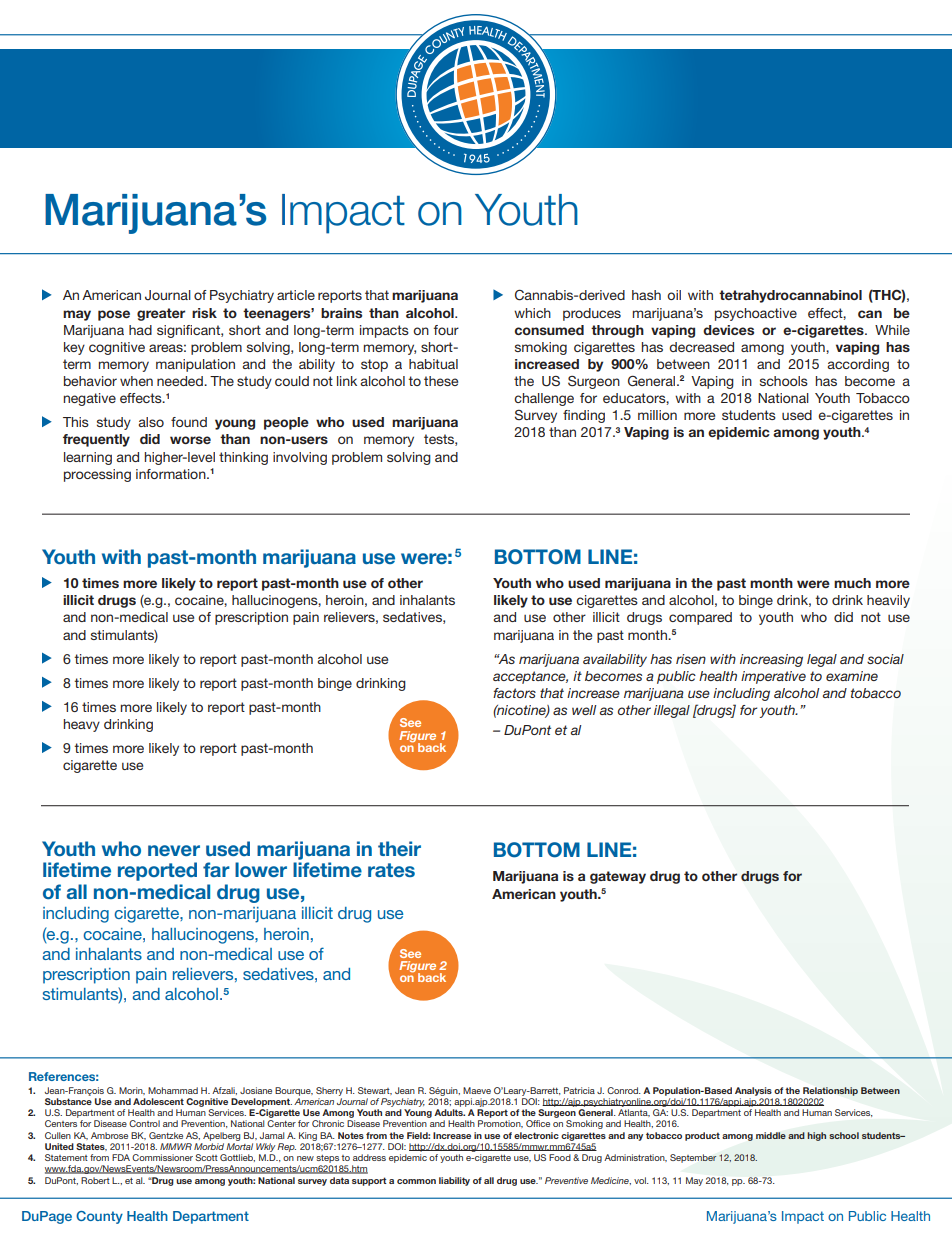  I want to click on gateway, so click(618, 877).
